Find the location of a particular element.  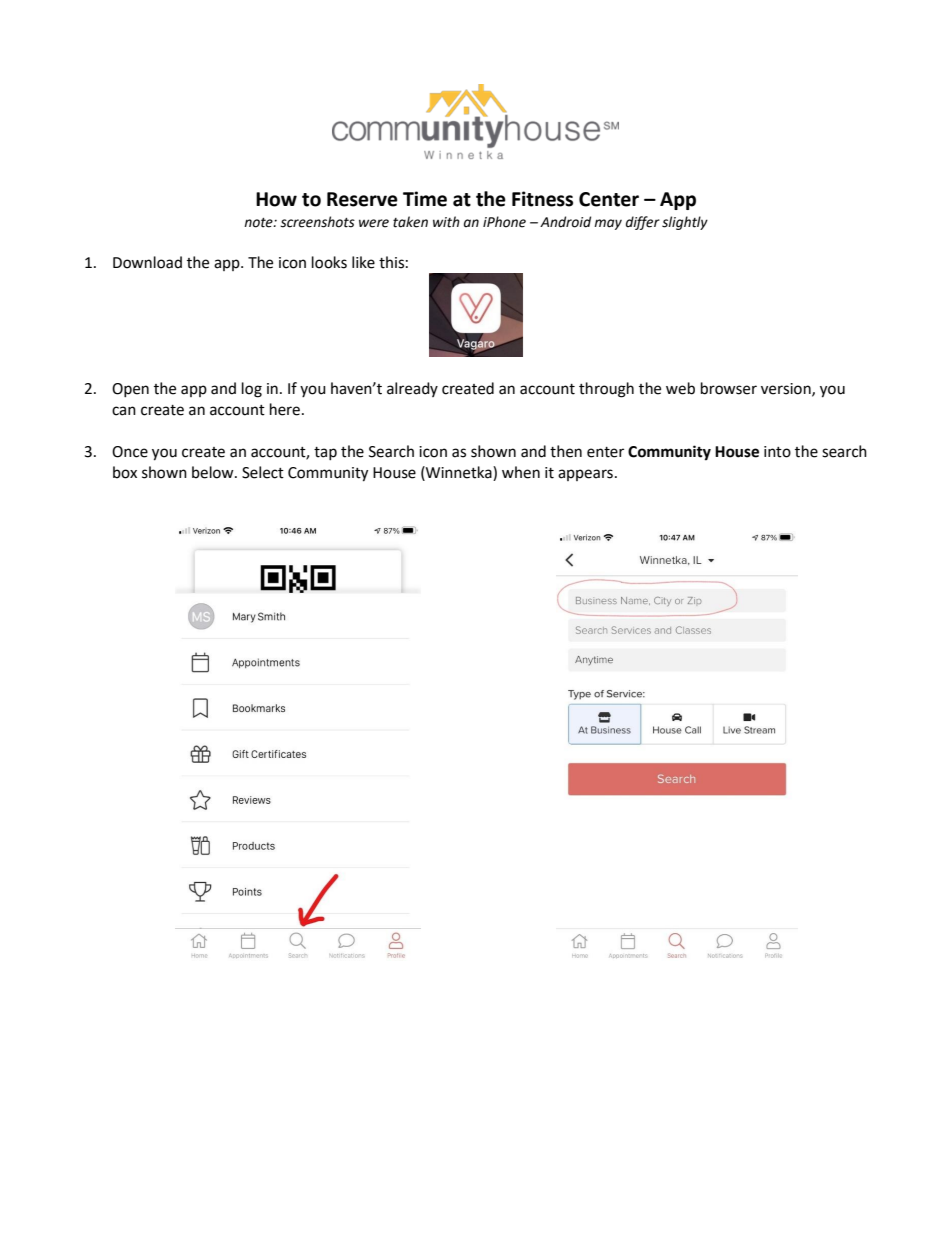

web is located at coordinates (680, 388).
